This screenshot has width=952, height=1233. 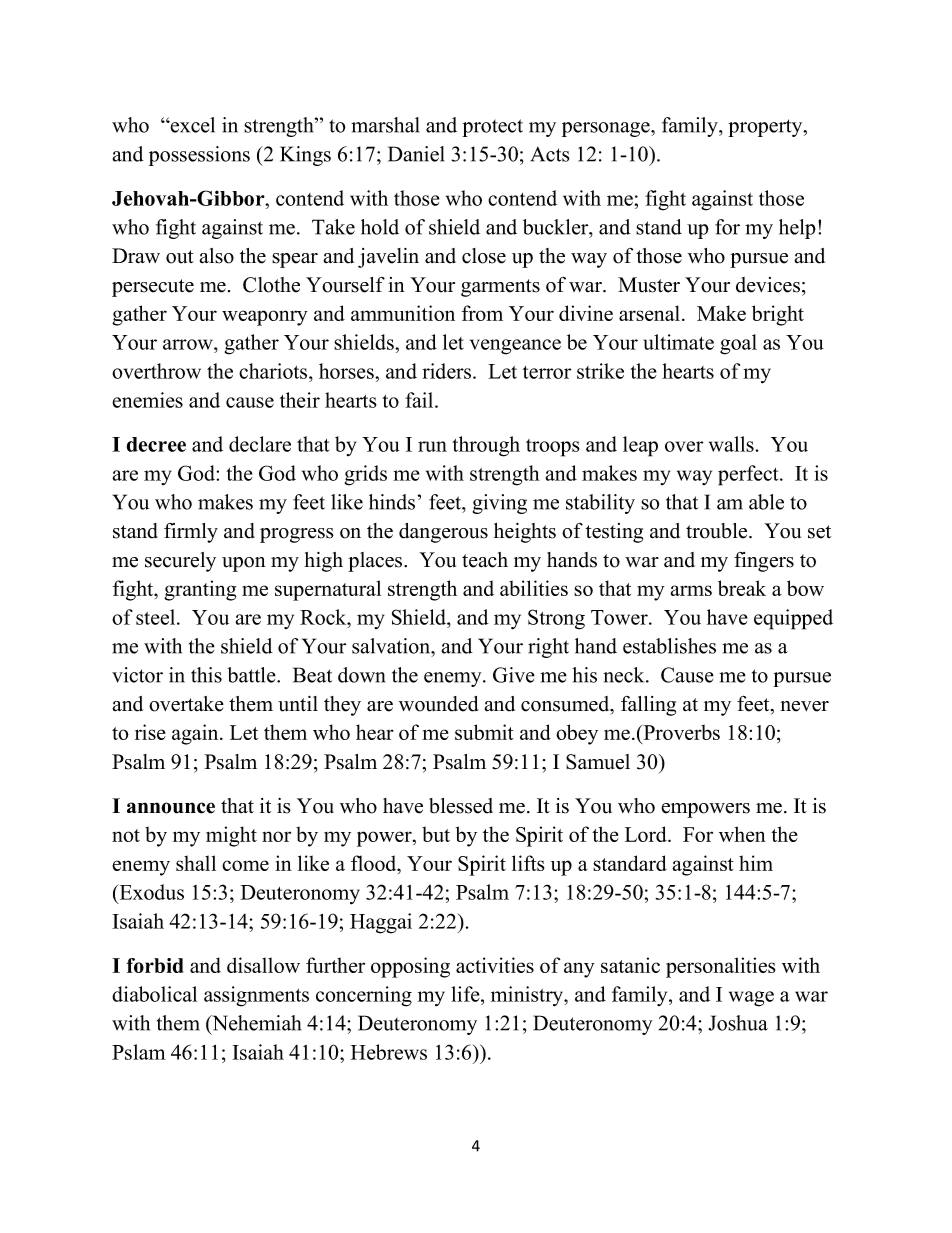 I want to click on riders, so click(x=448, y=371).
